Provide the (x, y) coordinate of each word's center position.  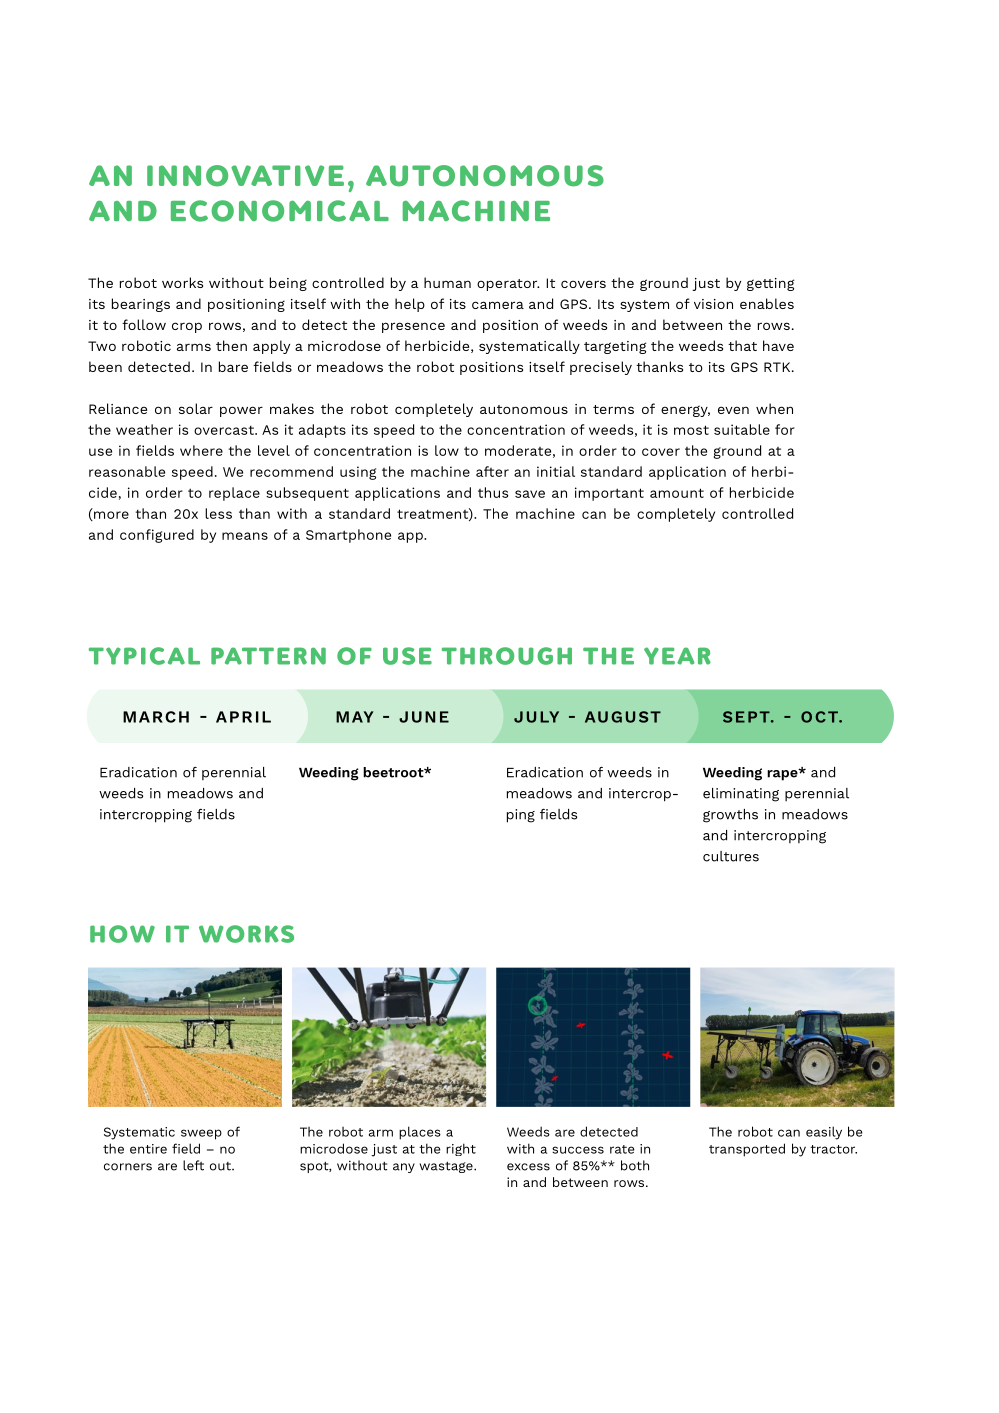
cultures (731, 856)
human (447, 282)
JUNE (424, 717)
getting (770, 284)
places (420, 1133)
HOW (122, 934)
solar (196, 408)
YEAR (677, 656)
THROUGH (507, 656)
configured (157, 536)
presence (413, 327)
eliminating (741, 795)
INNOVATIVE (245, 176)
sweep (201, 1134)
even (733, 410)
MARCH (156, 717)
